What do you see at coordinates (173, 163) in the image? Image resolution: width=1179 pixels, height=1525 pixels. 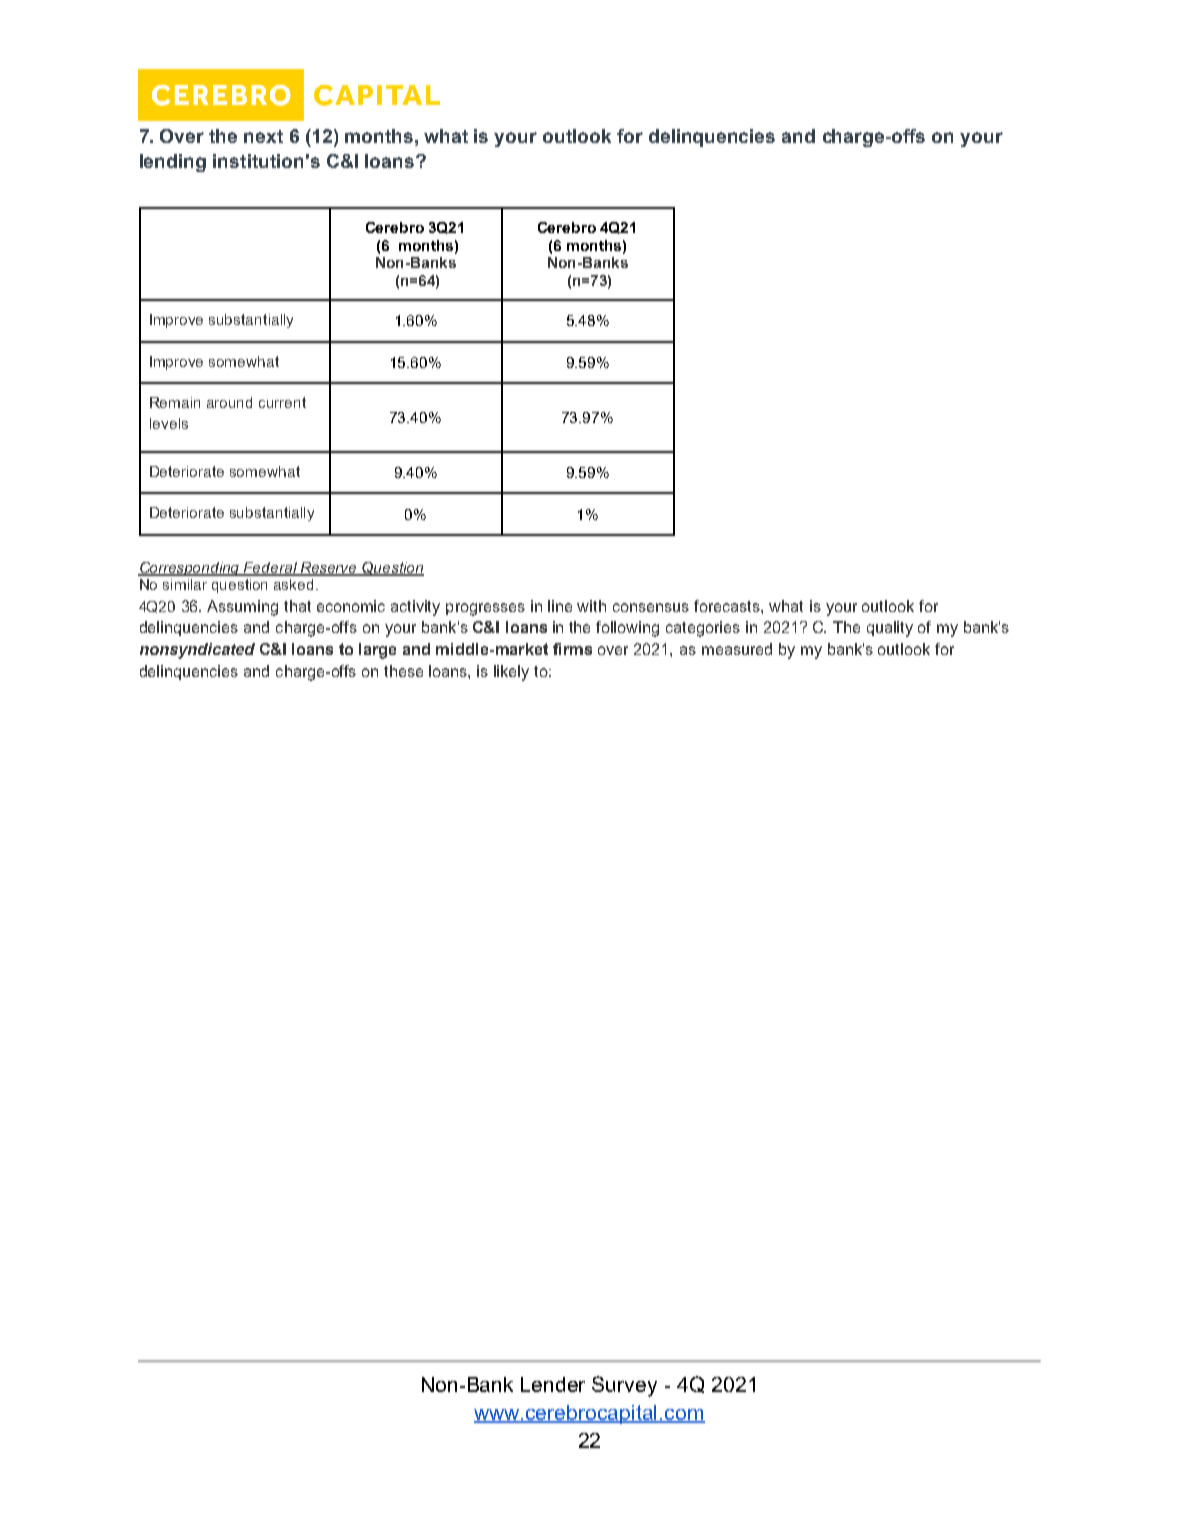 I see `lending` at bounding box center [173, 163].
